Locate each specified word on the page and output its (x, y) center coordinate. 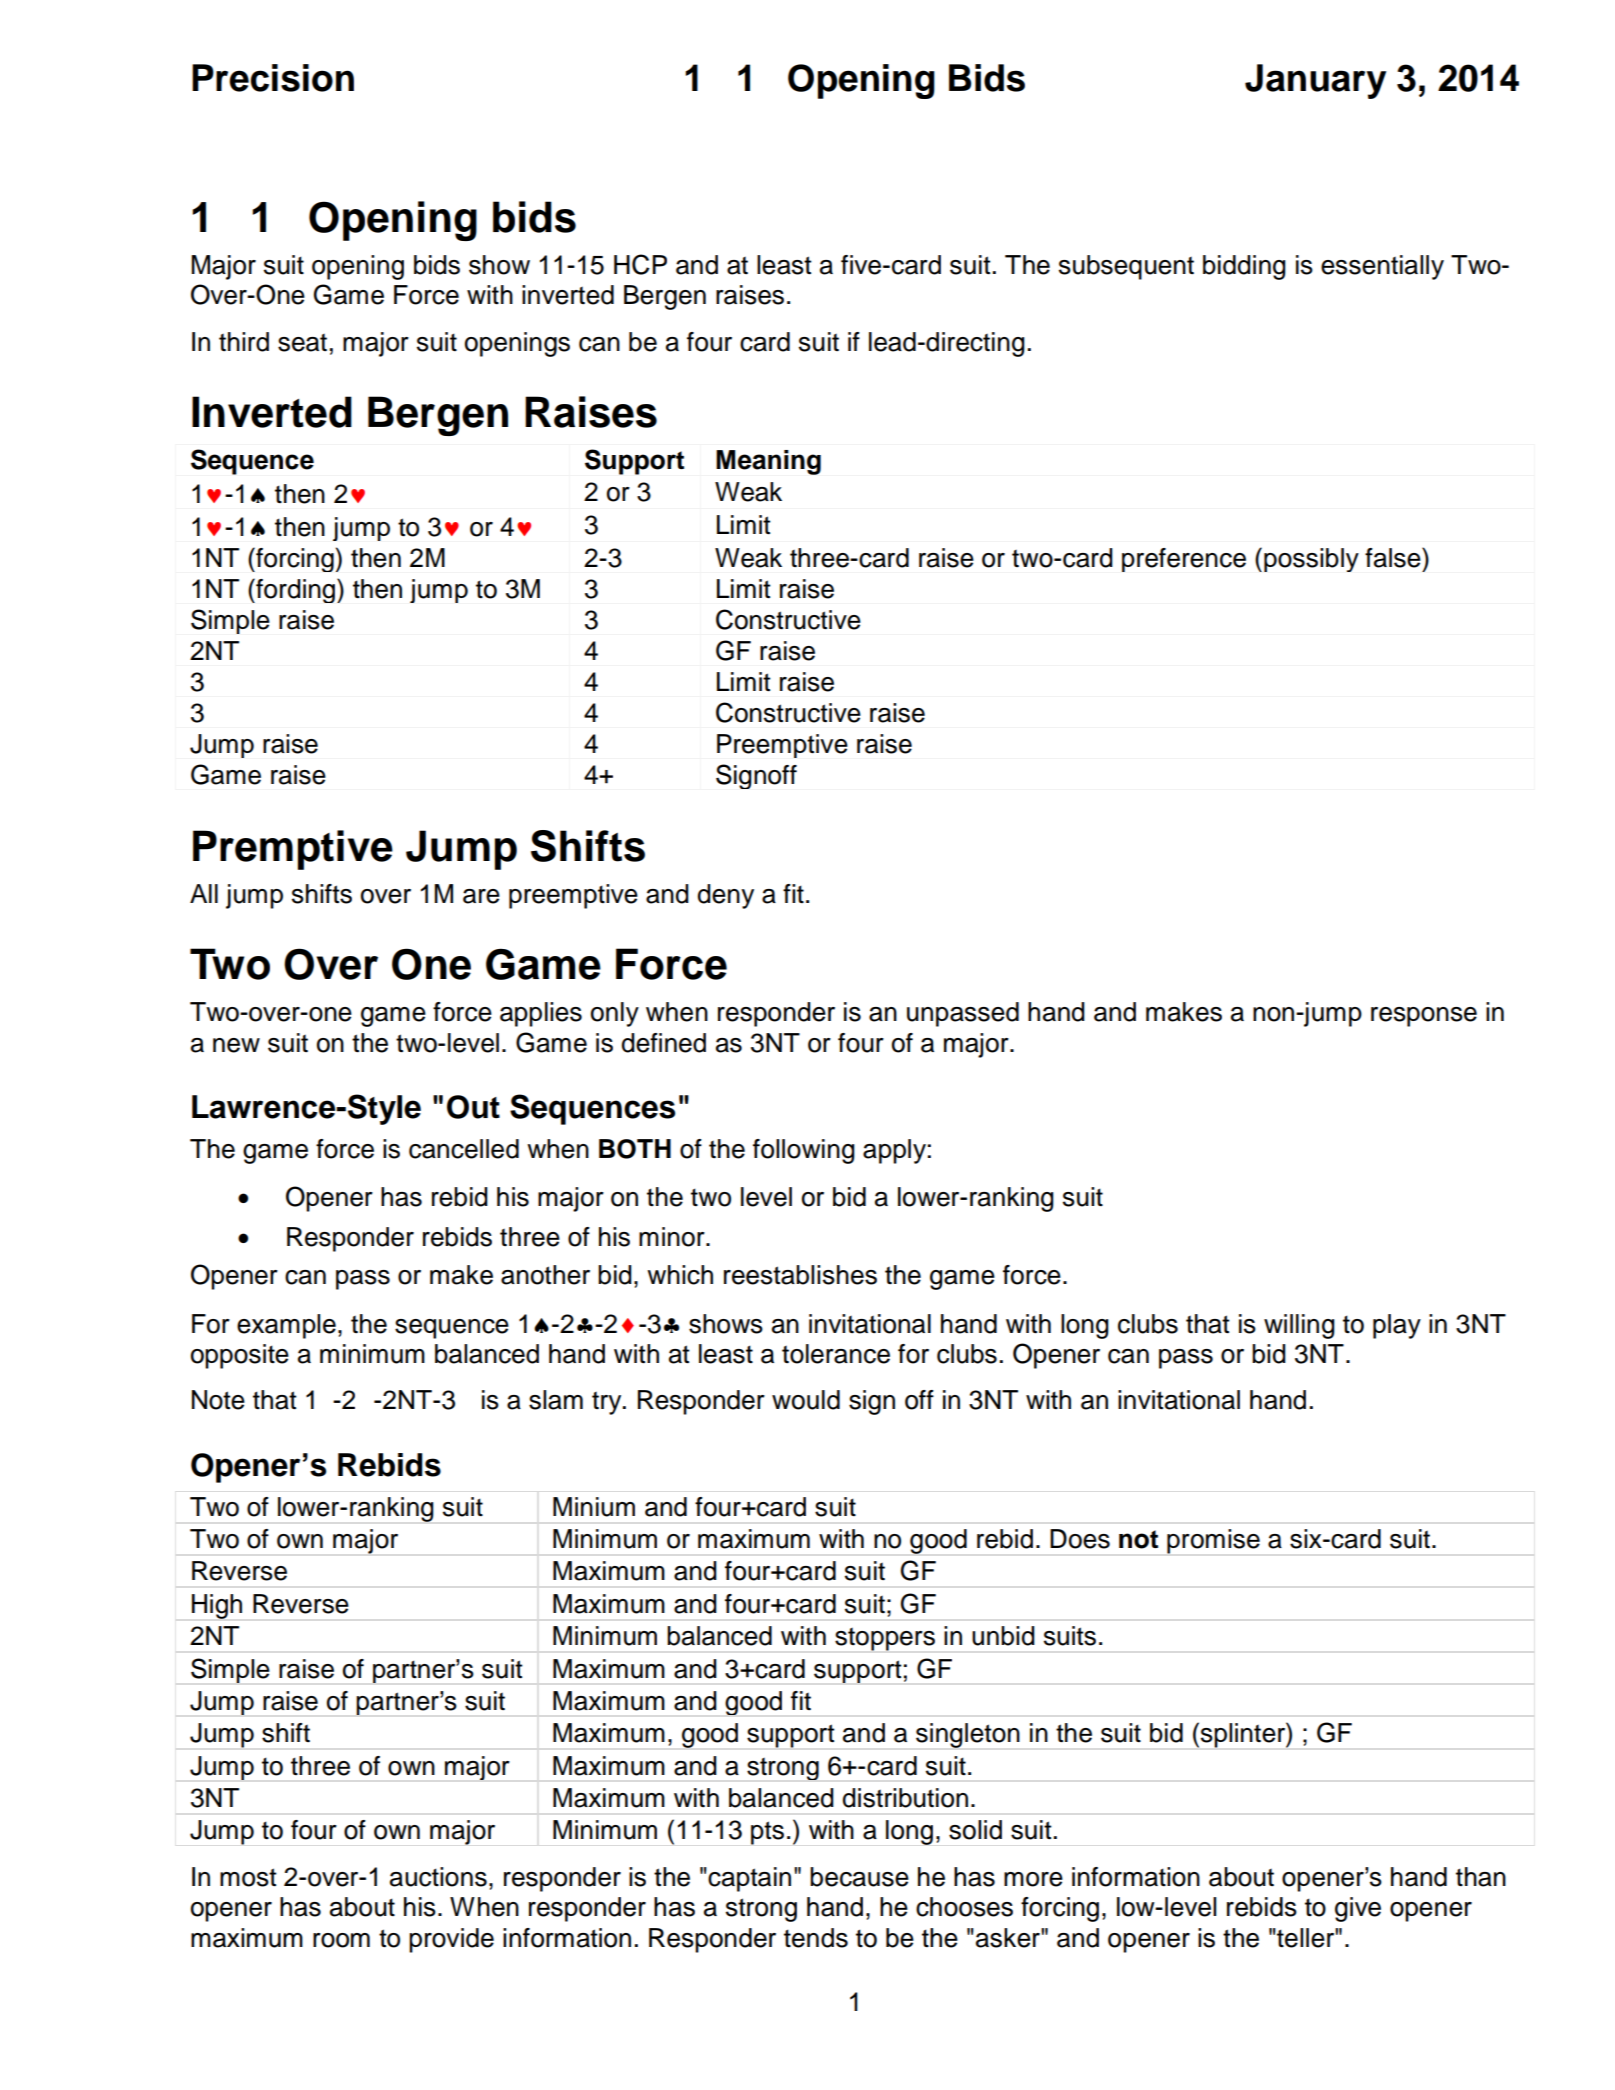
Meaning (768, 462)
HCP (640, 264)
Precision (273, 78)
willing (1299, 1326)
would (806, 1400)
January (1315, 81)
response (1424, 1017)
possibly (1311, 560)
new (236, 1045)
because (859, 1877)
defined (664, 1043)
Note (218, 1400)
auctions (438, 1877)
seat (302, 342)
